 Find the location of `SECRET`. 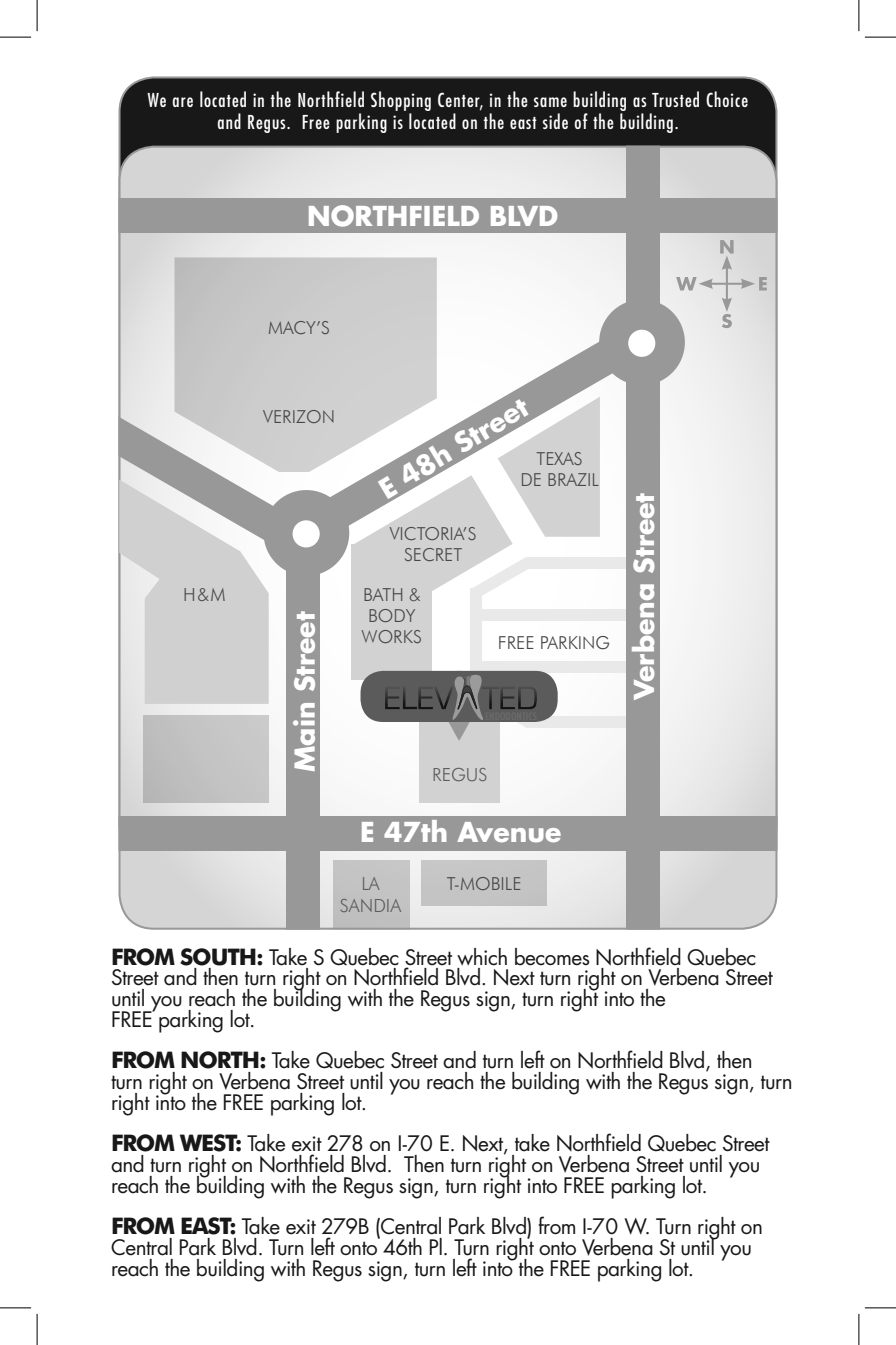

SECRET is located at coordinates (433, 554).
